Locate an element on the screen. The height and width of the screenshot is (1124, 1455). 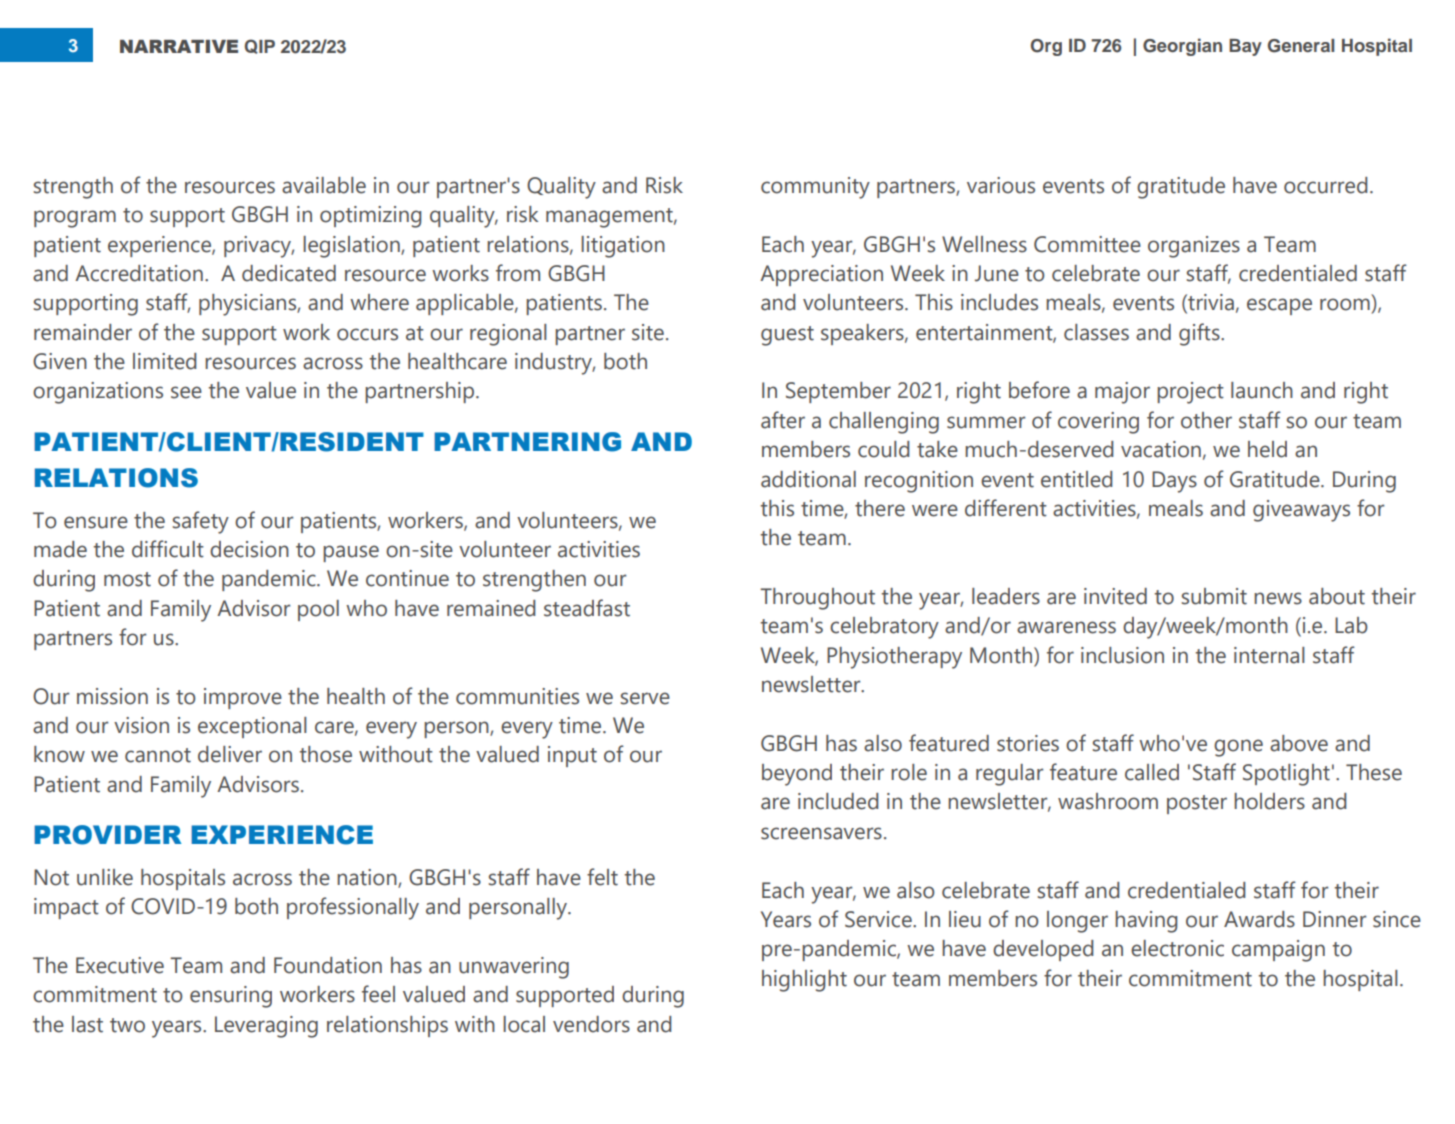
see is located at coordinates (186, 392).
